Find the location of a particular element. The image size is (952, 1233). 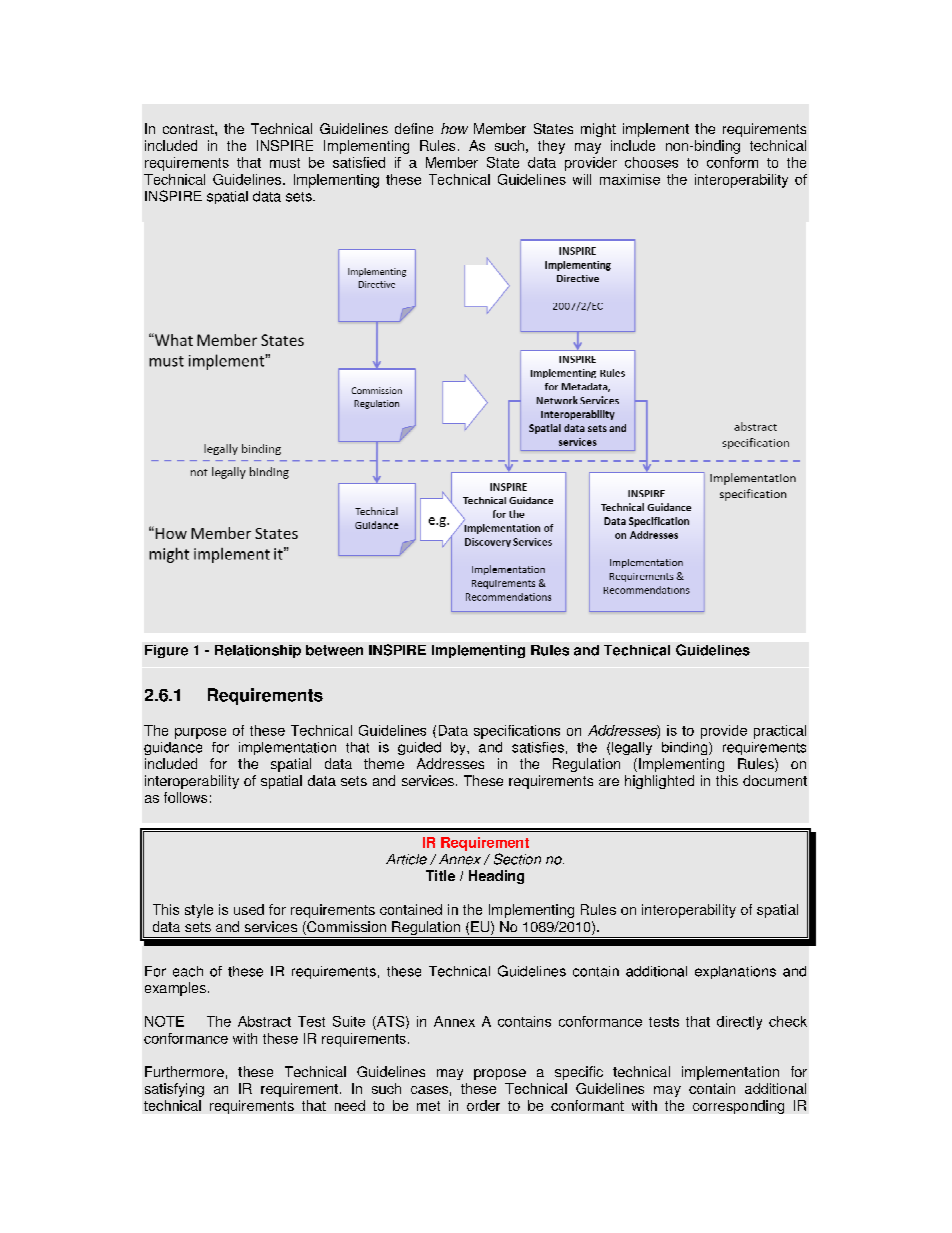

Relationship is located at coordinates (258, 651).
